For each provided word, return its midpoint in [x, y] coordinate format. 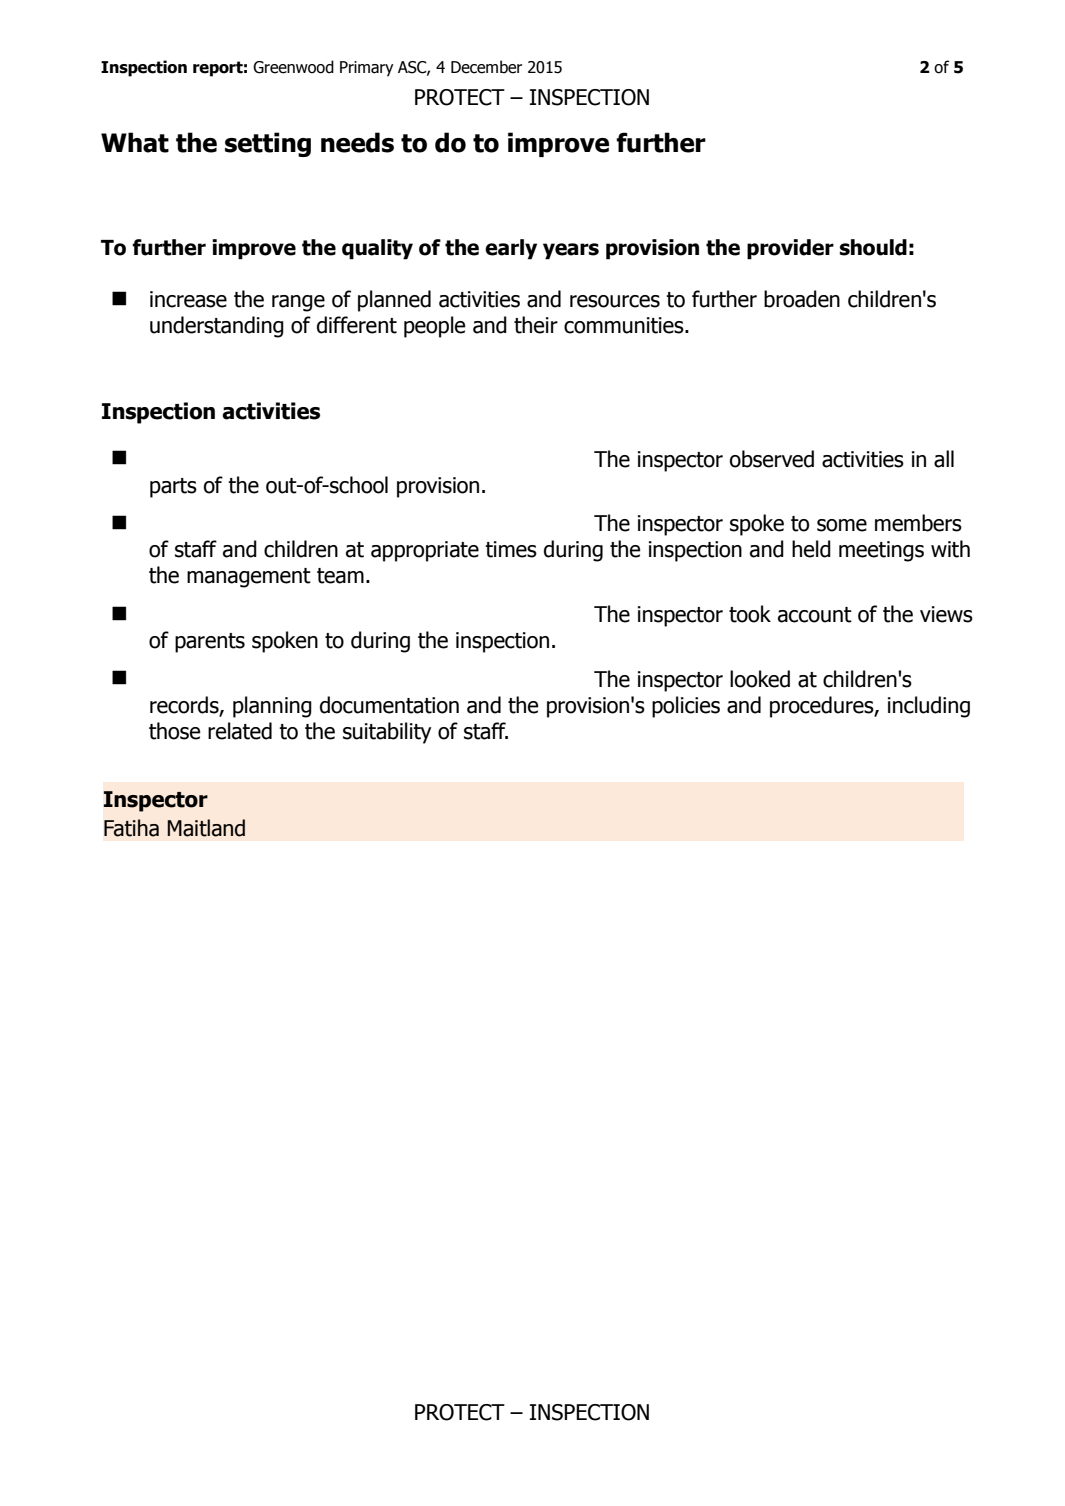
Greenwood [293, 67]
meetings [881, 551]
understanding [217, 327]
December [486, 67]
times [511, 549]
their [536, 325]
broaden [802, 299]
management [249, 578]
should [873, 247]
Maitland [206, 828]
